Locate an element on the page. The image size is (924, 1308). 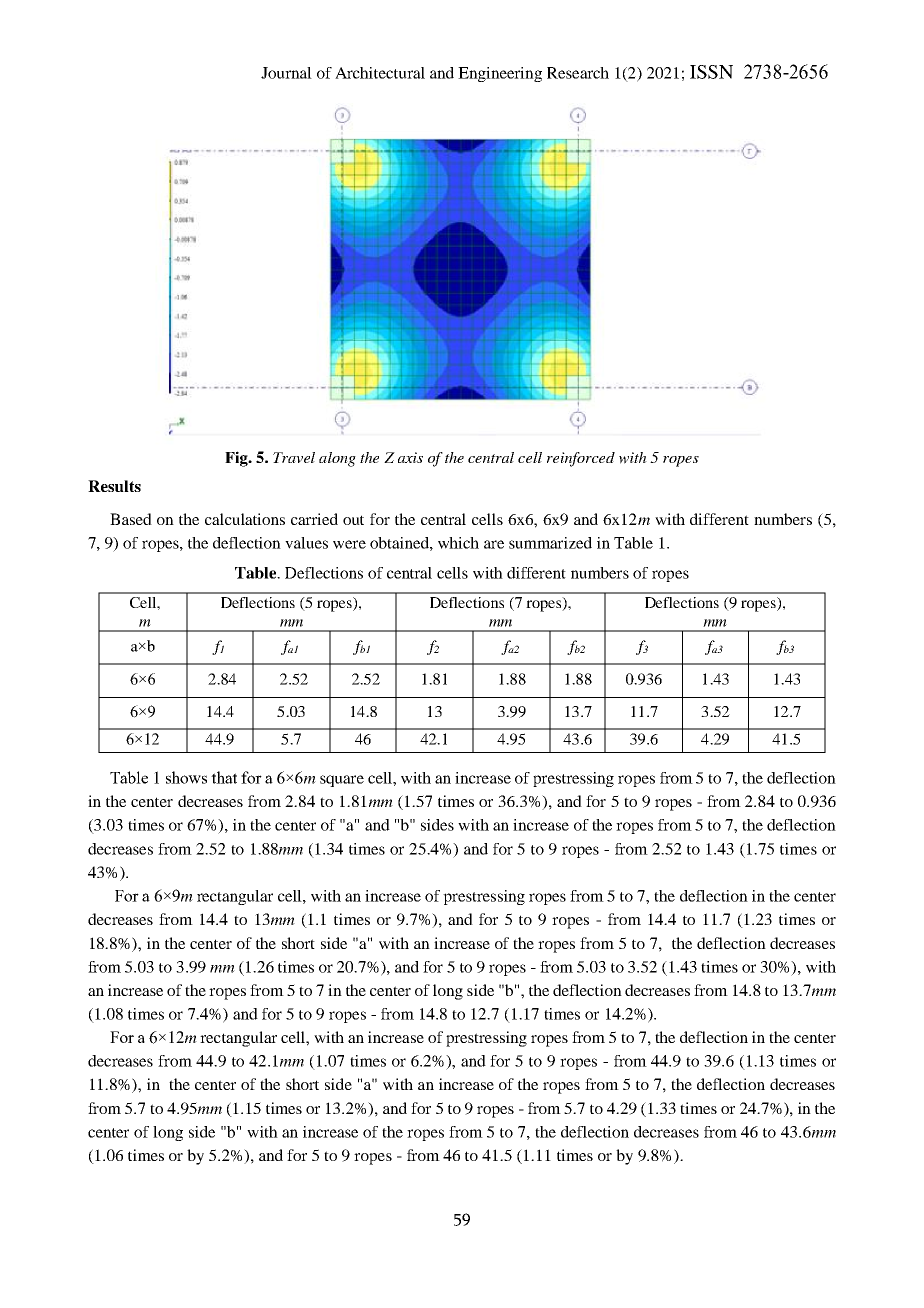
Journal is located at coordinates (286, 73).
